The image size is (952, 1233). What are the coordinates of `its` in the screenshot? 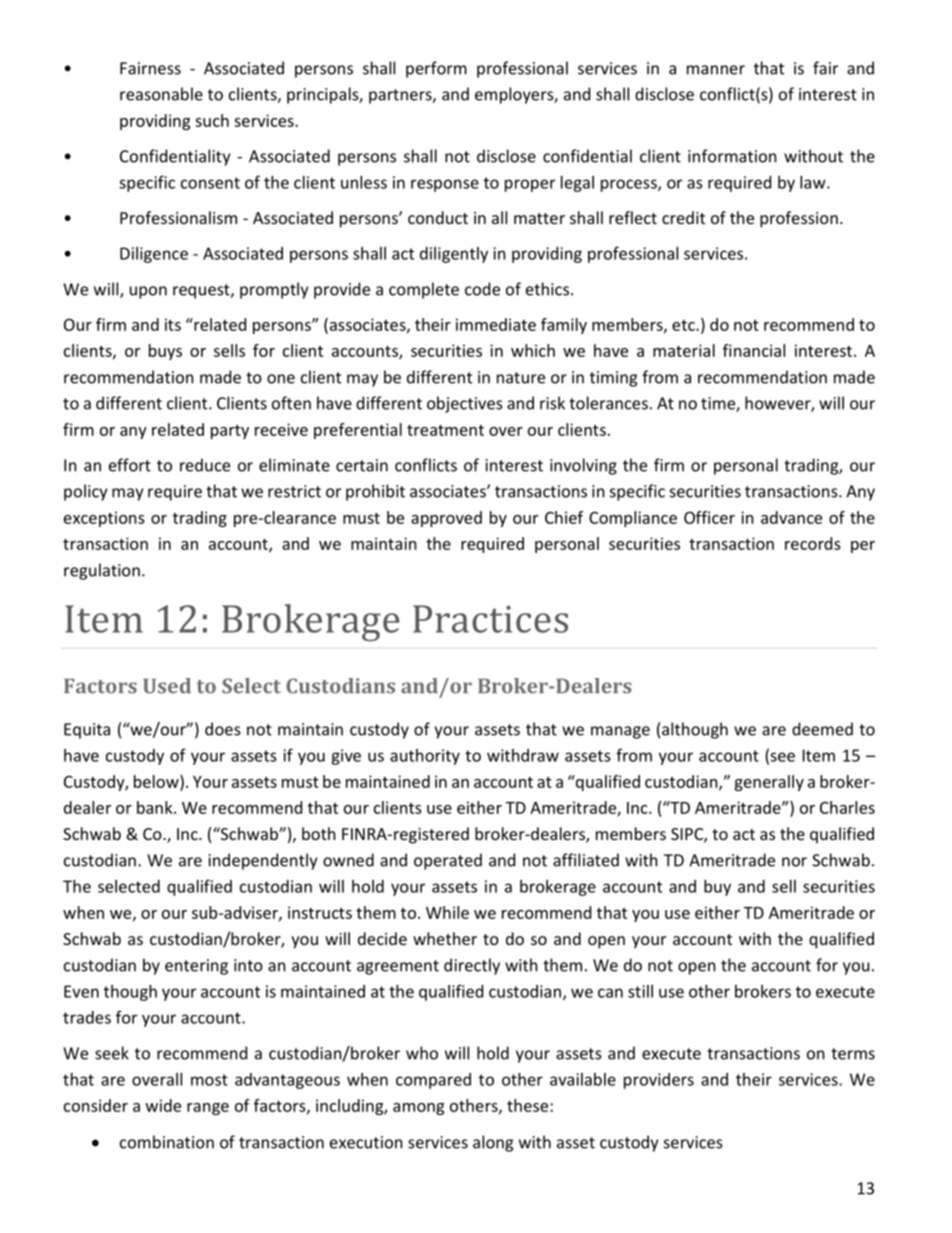 It's located at (173, 324).
